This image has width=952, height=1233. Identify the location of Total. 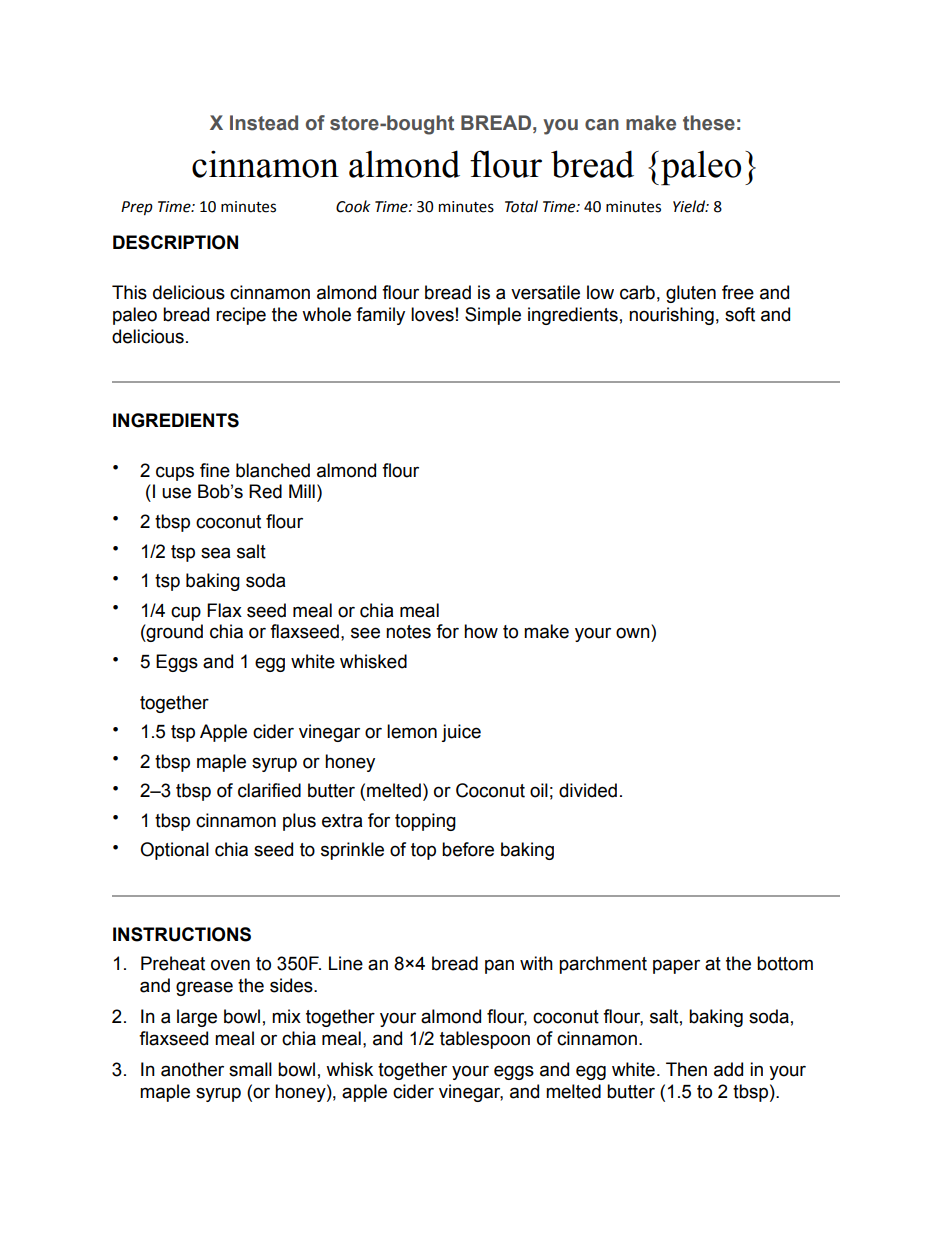
(521, 206).
